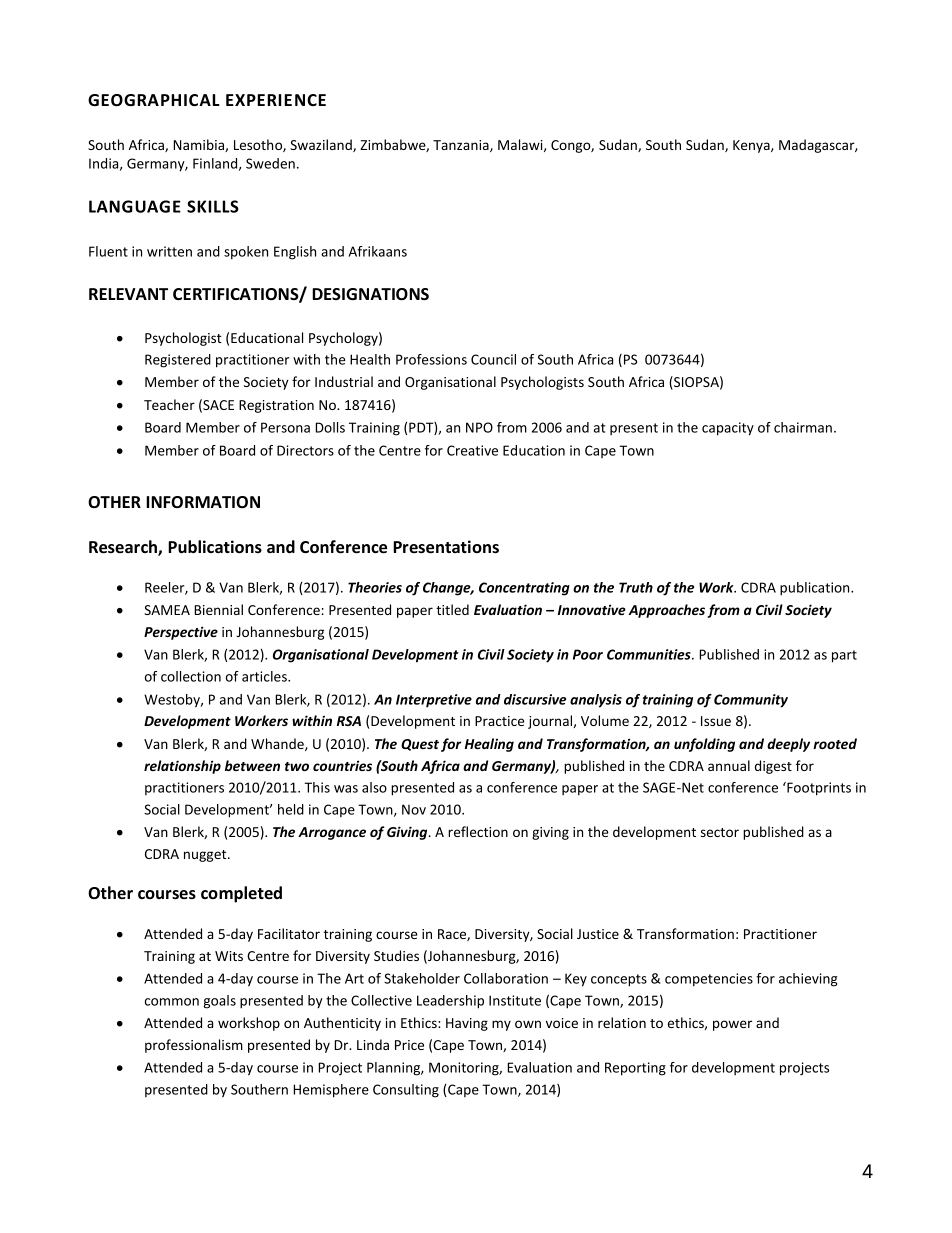 The image size is (952, 1233). What do you see at coordinates (752, 146) in the image?
I see `Kenya` at bounding box center [752, 146].
